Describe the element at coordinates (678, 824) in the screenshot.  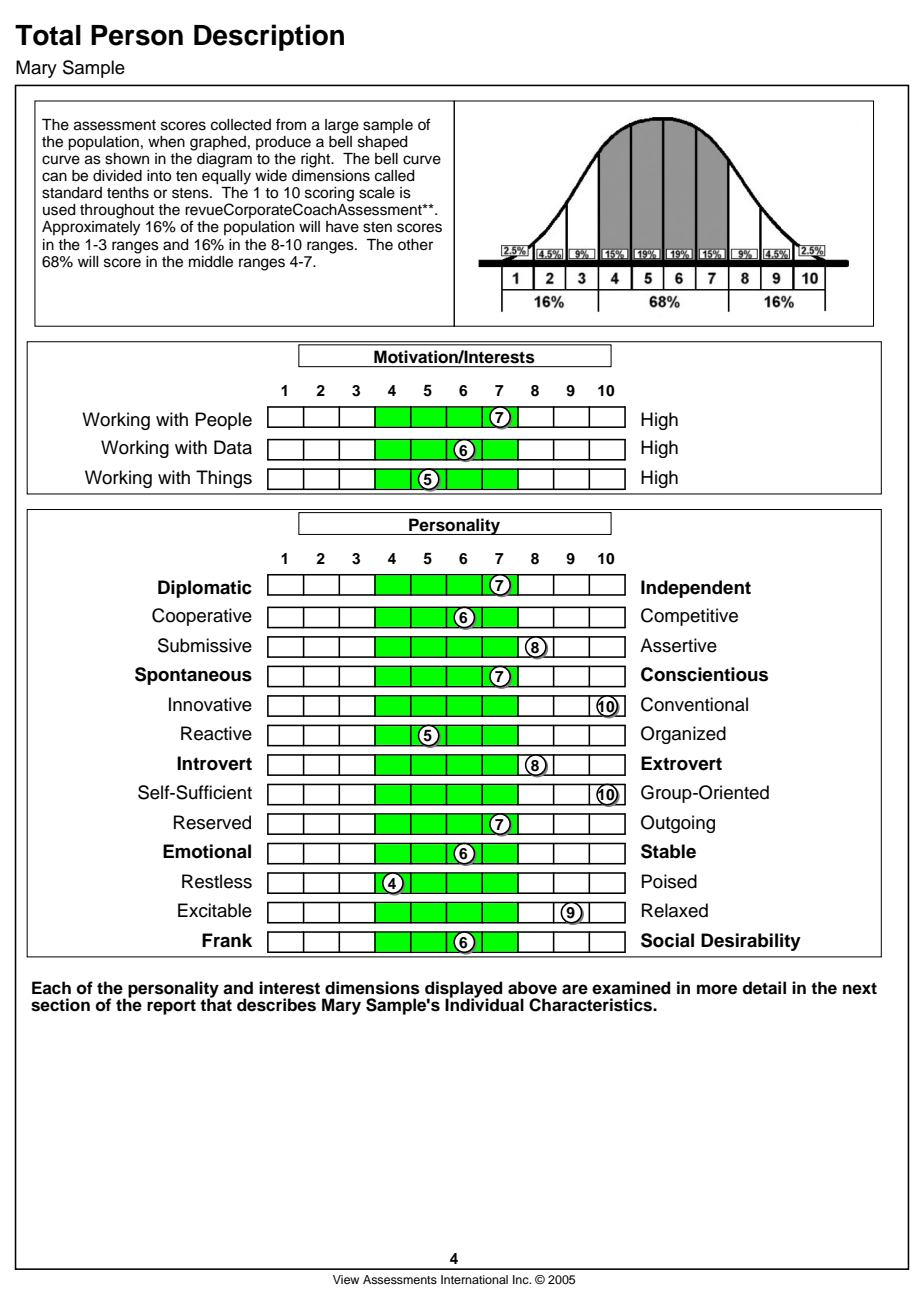
I see `Outgoing` at that location.
